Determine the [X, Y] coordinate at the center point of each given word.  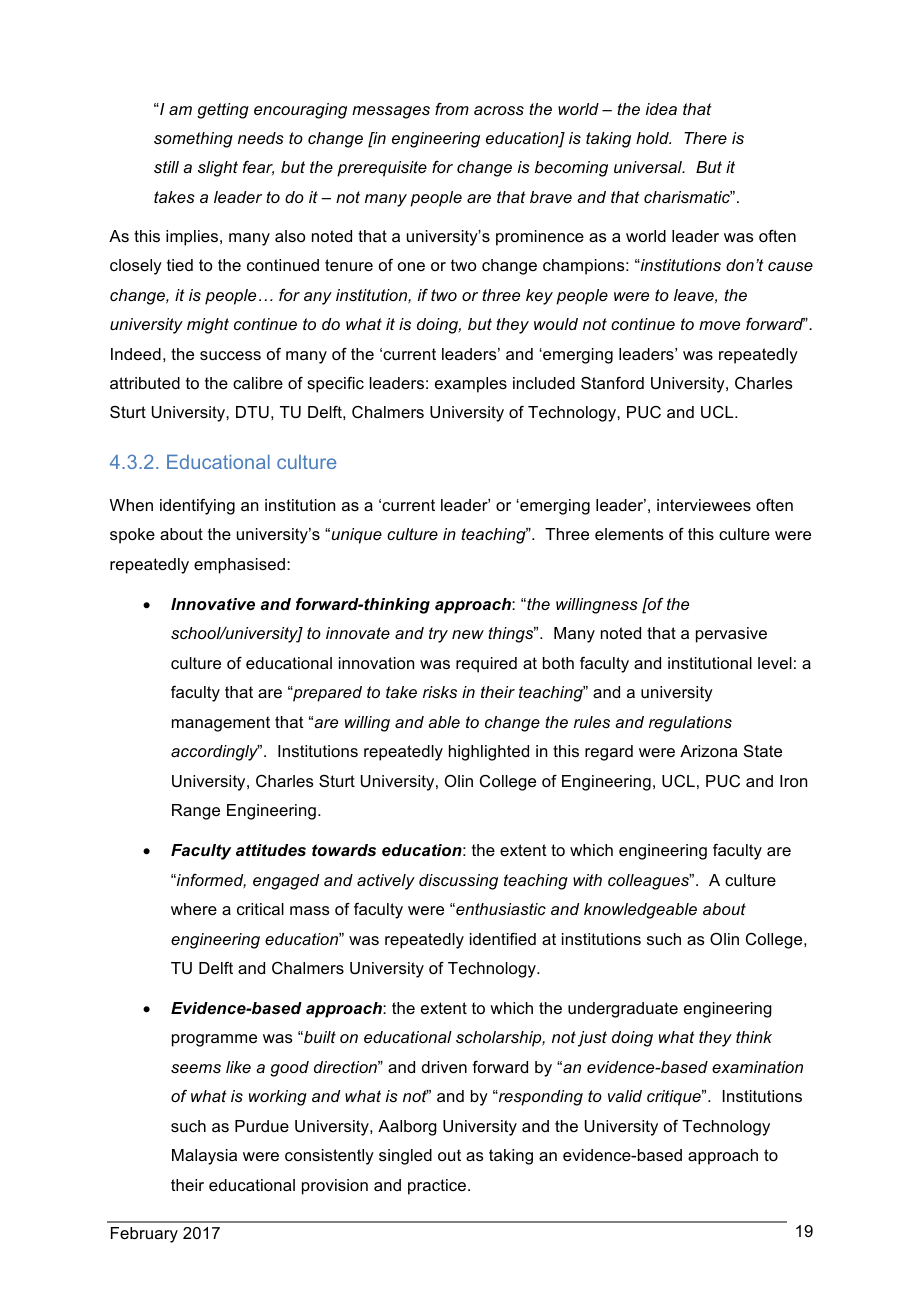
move [719, 325]
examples [471, 385]
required [486, 665]
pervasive [731, 635]
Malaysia [204, 1157]
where [194, 909]
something [193, 140]
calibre [258, 383]
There [705, 138]
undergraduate [623, 1010]
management [221, 724]
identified [503, 939]
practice [438, 1187]
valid [625, 1096]
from [452, 109]
